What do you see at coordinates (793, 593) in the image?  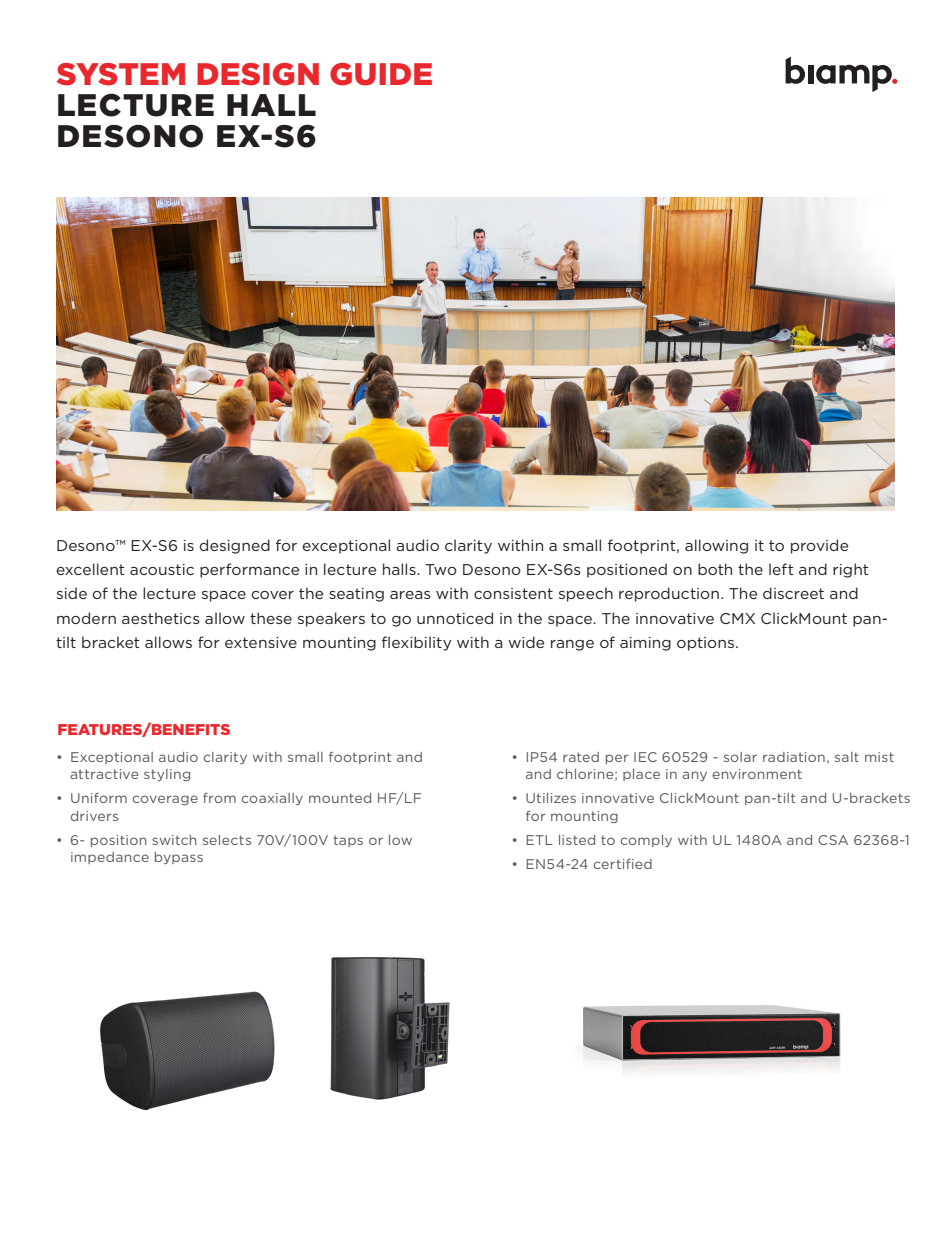 I see `discreet` at bounding box center [793, 593].
